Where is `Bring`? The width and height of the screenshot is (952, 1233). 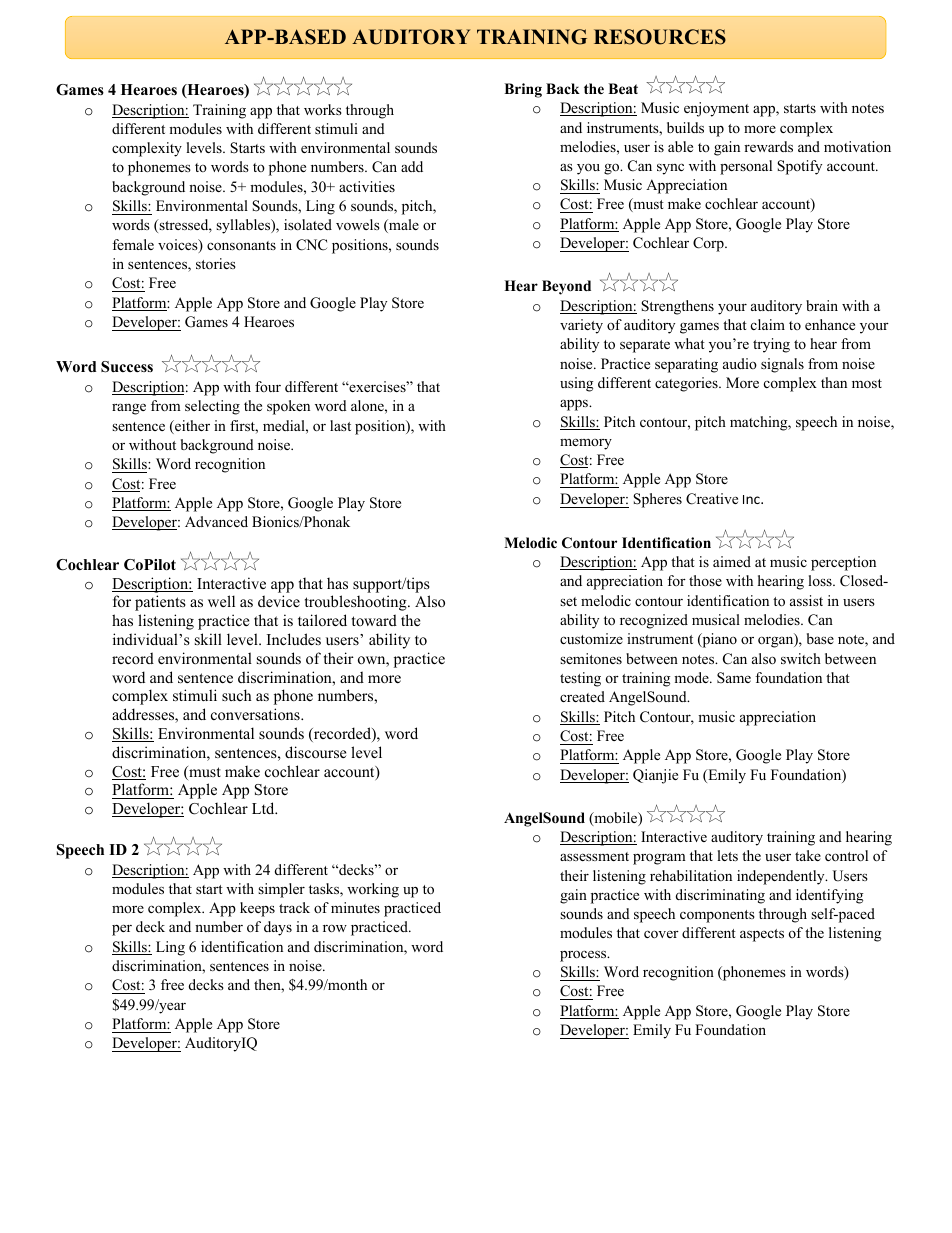 Bring is located at coordinates (523, 90).
